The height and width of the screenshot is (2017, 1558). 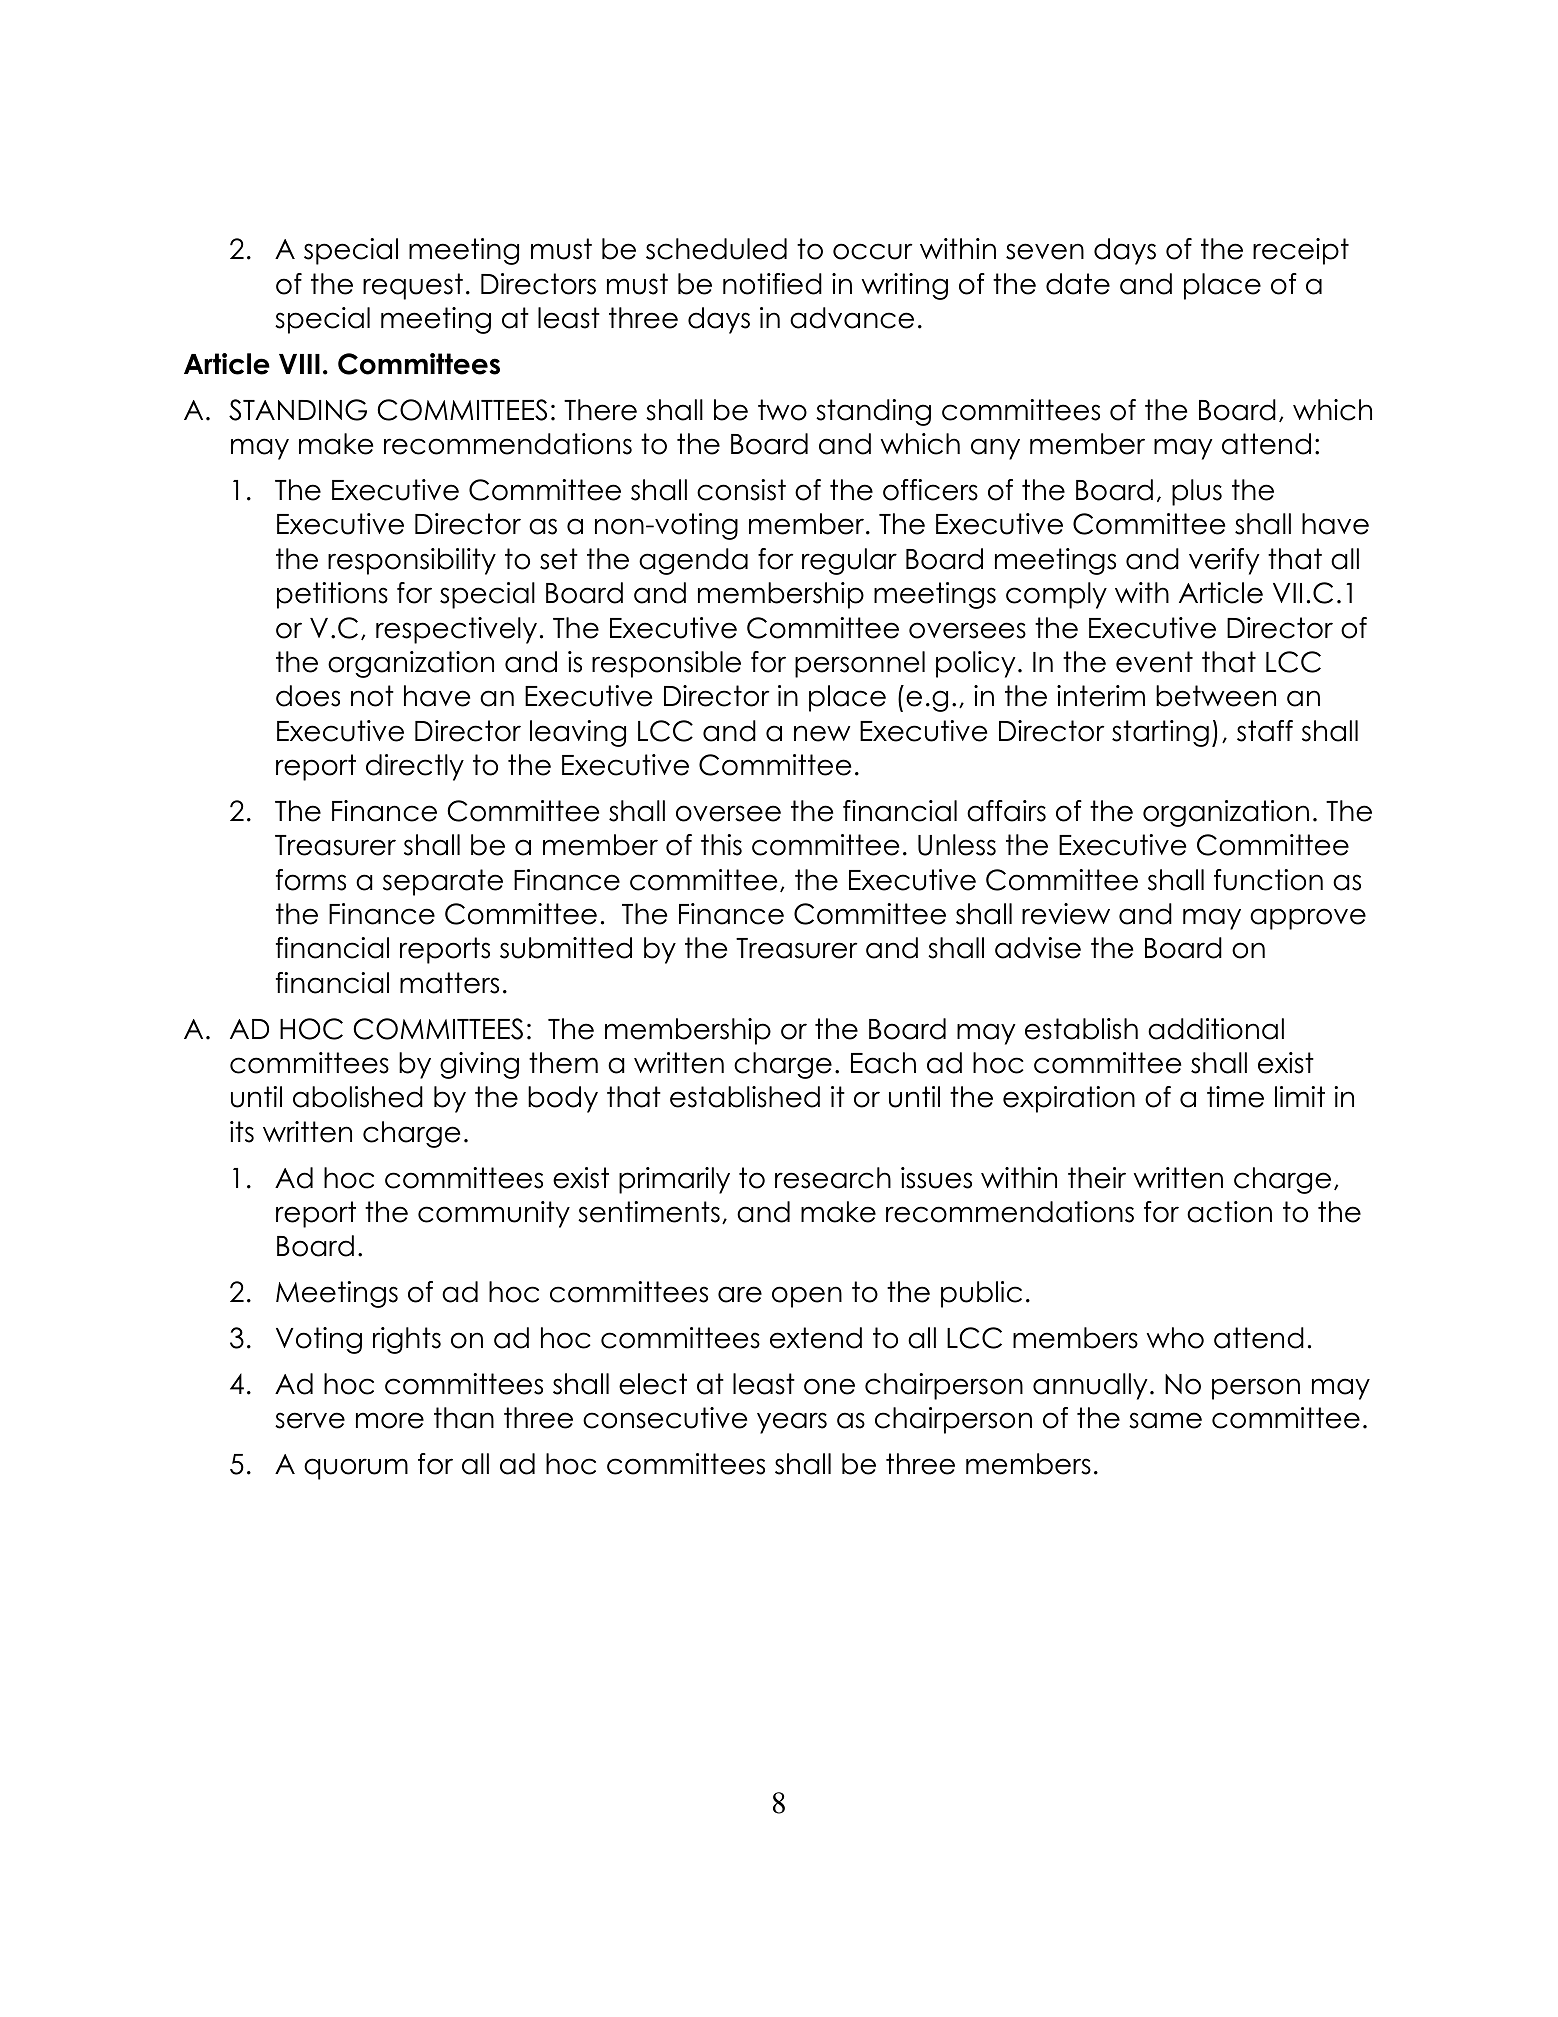 I want to click on more, so click(x=390, y=1420).
